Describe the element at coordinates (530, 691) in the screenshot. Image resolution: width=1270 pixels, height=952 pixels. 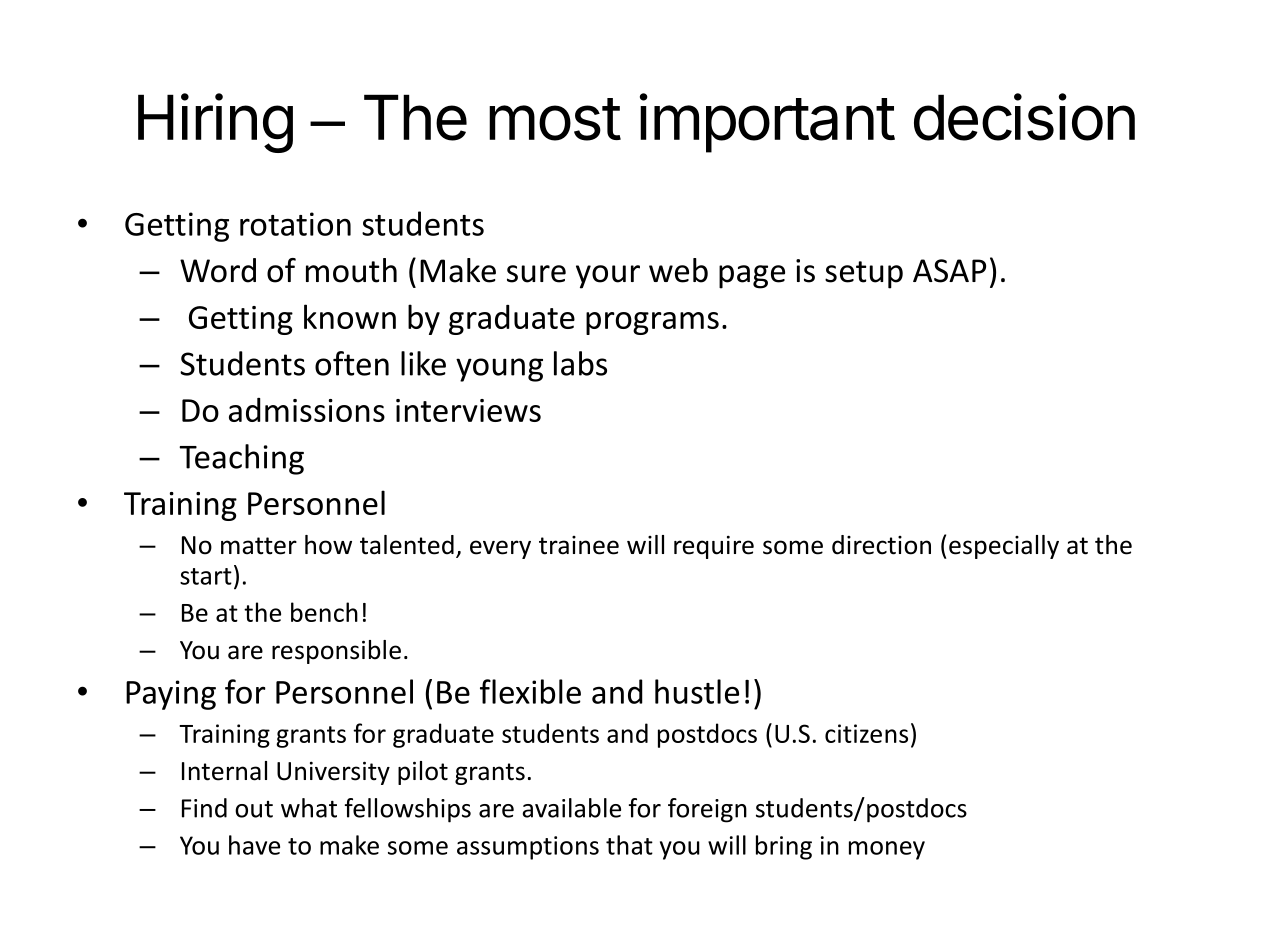
I see `flexible` at that location.
